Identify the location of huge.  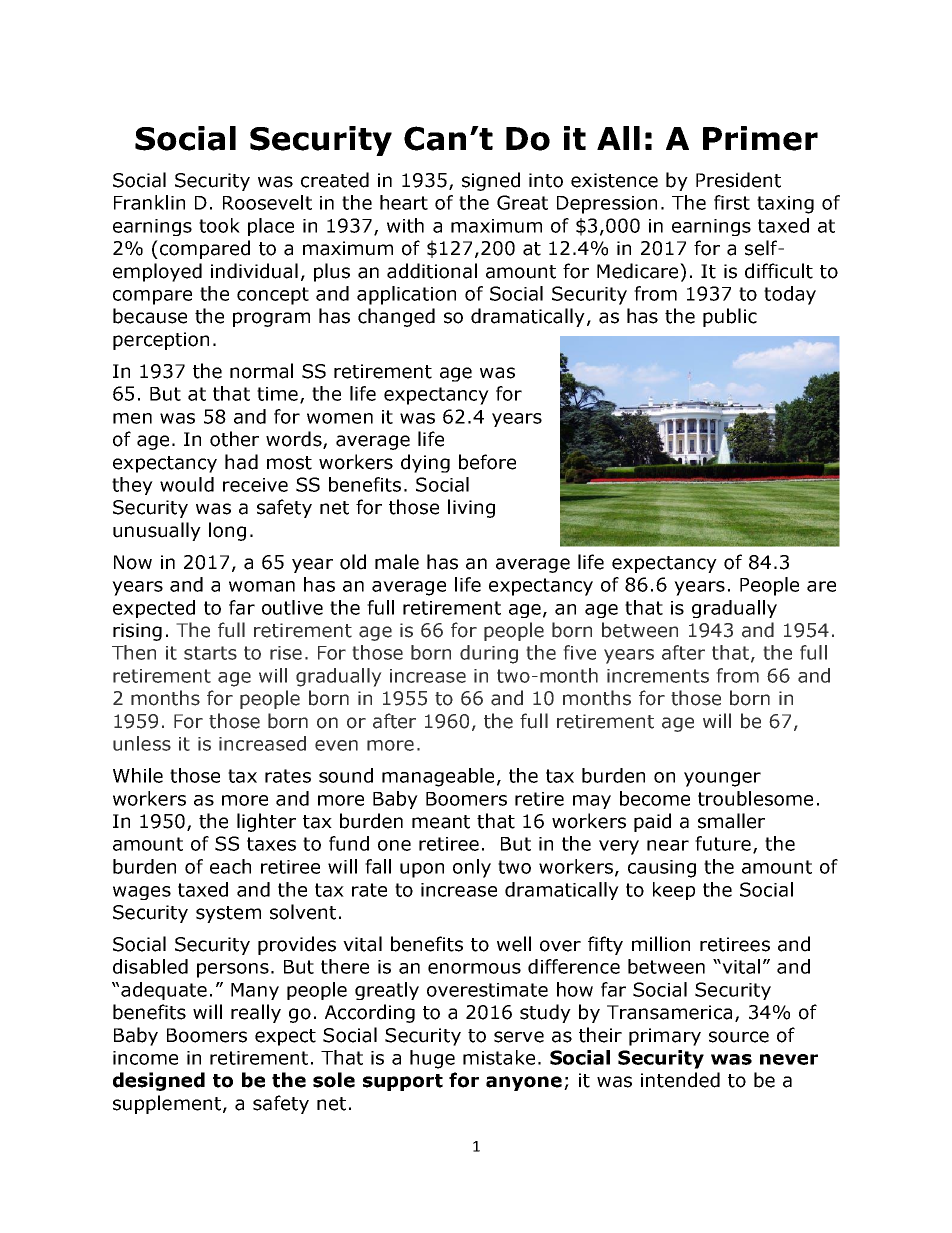
(432, 1059).
